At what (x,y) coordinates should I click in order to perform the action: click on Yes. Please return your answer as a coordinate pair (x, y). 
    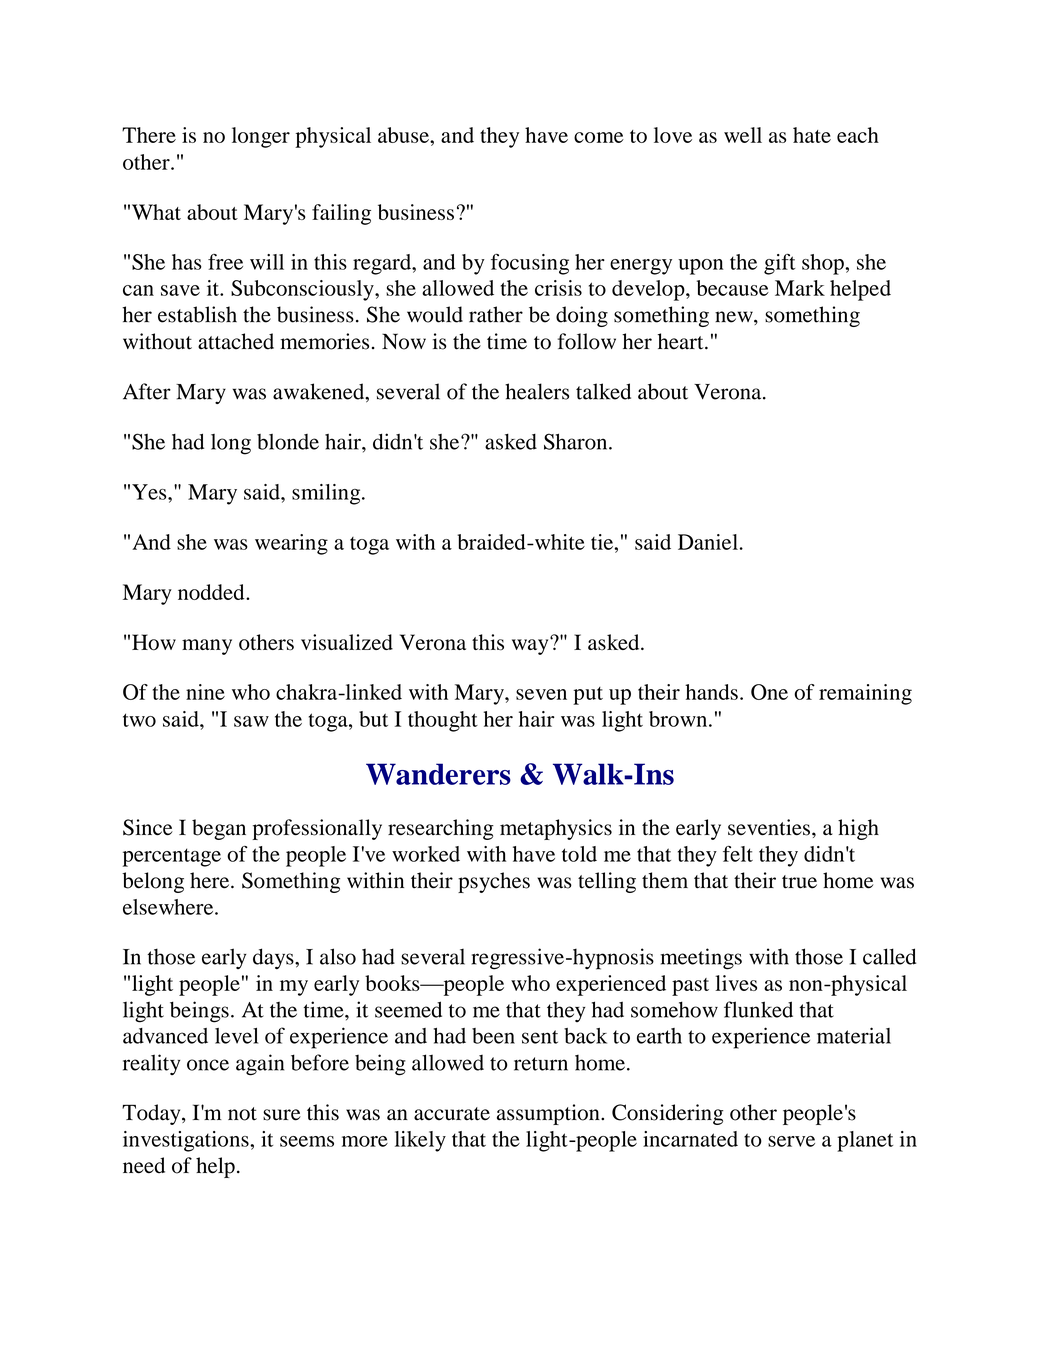
    Looking at the image, I should click on (150, 492).
